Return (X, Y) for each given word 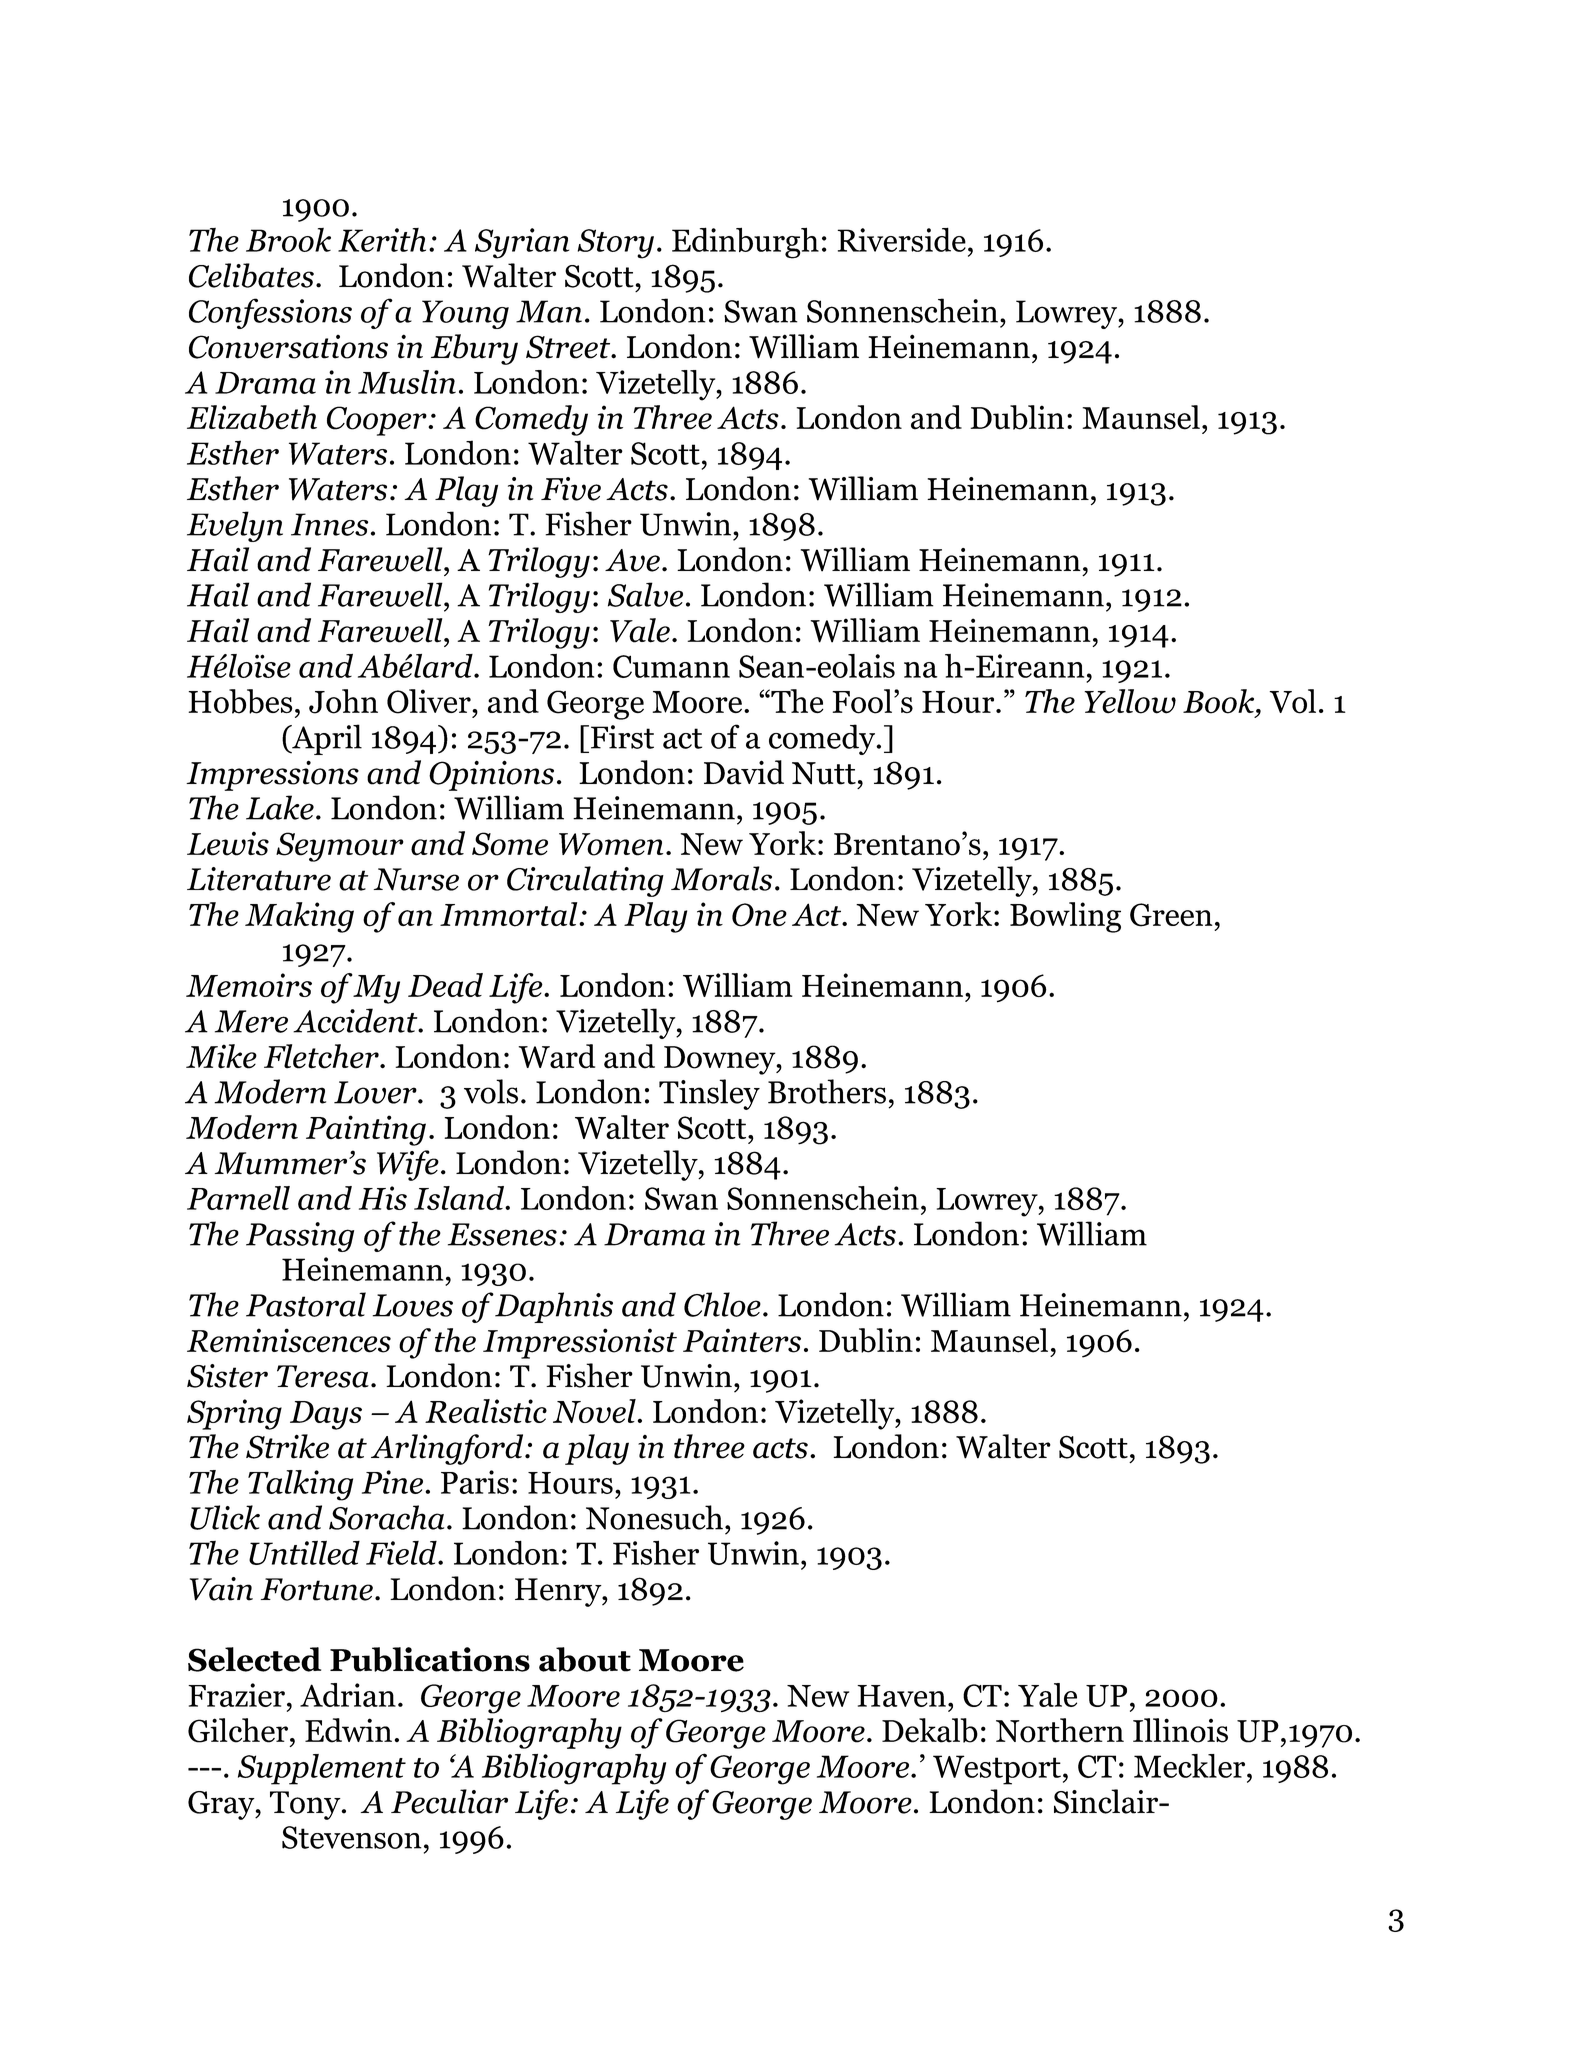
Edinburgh (745, 243)
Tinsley (709, 1094)
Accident (356, 1020)
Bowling (1065, 917)
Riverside (901, 239)
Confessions (270, 313)
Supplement (322, 1769)
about (585, 1659)
